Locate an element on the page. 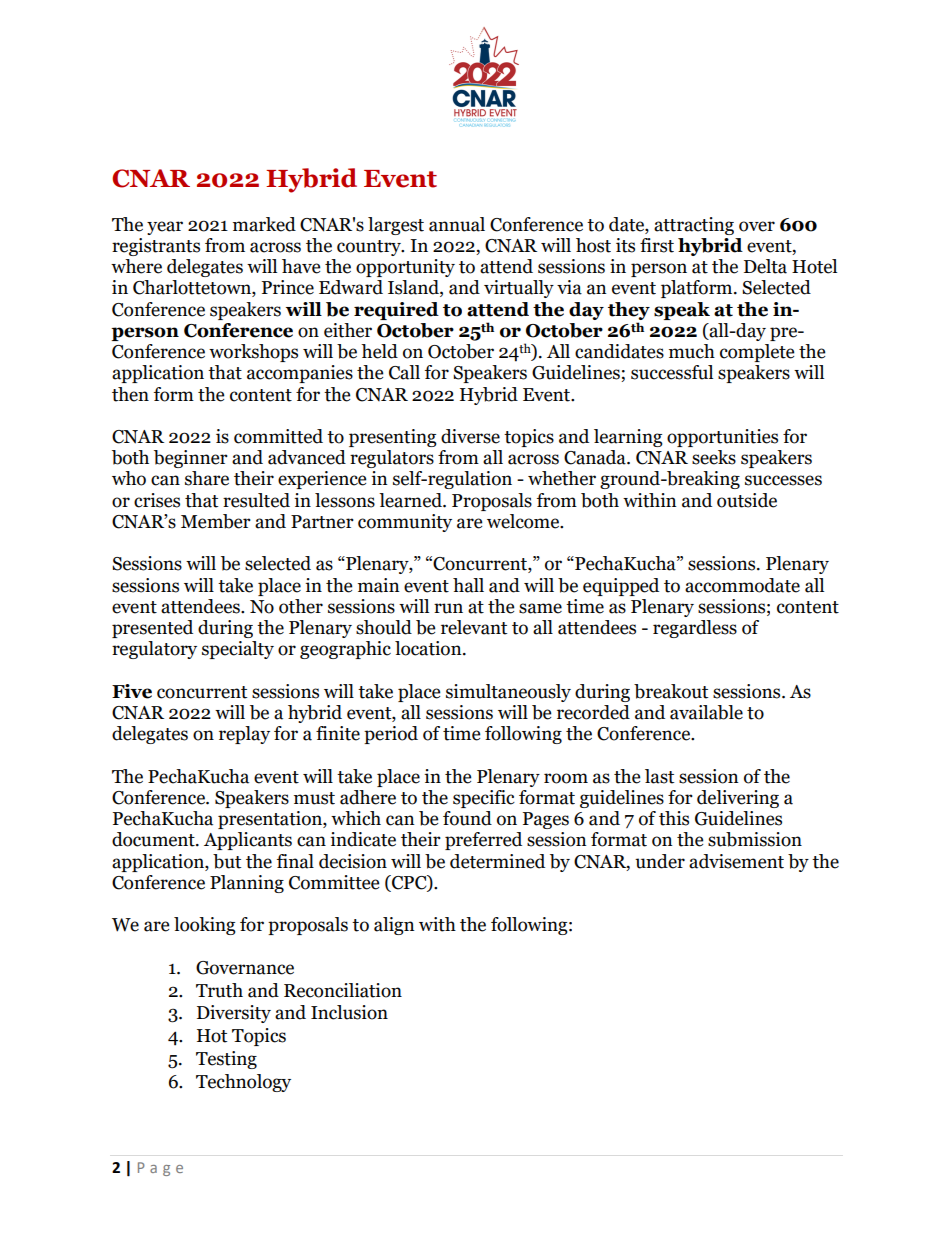 This document has width=952, height=1233. delivering is located at coordinates (738, 799).
